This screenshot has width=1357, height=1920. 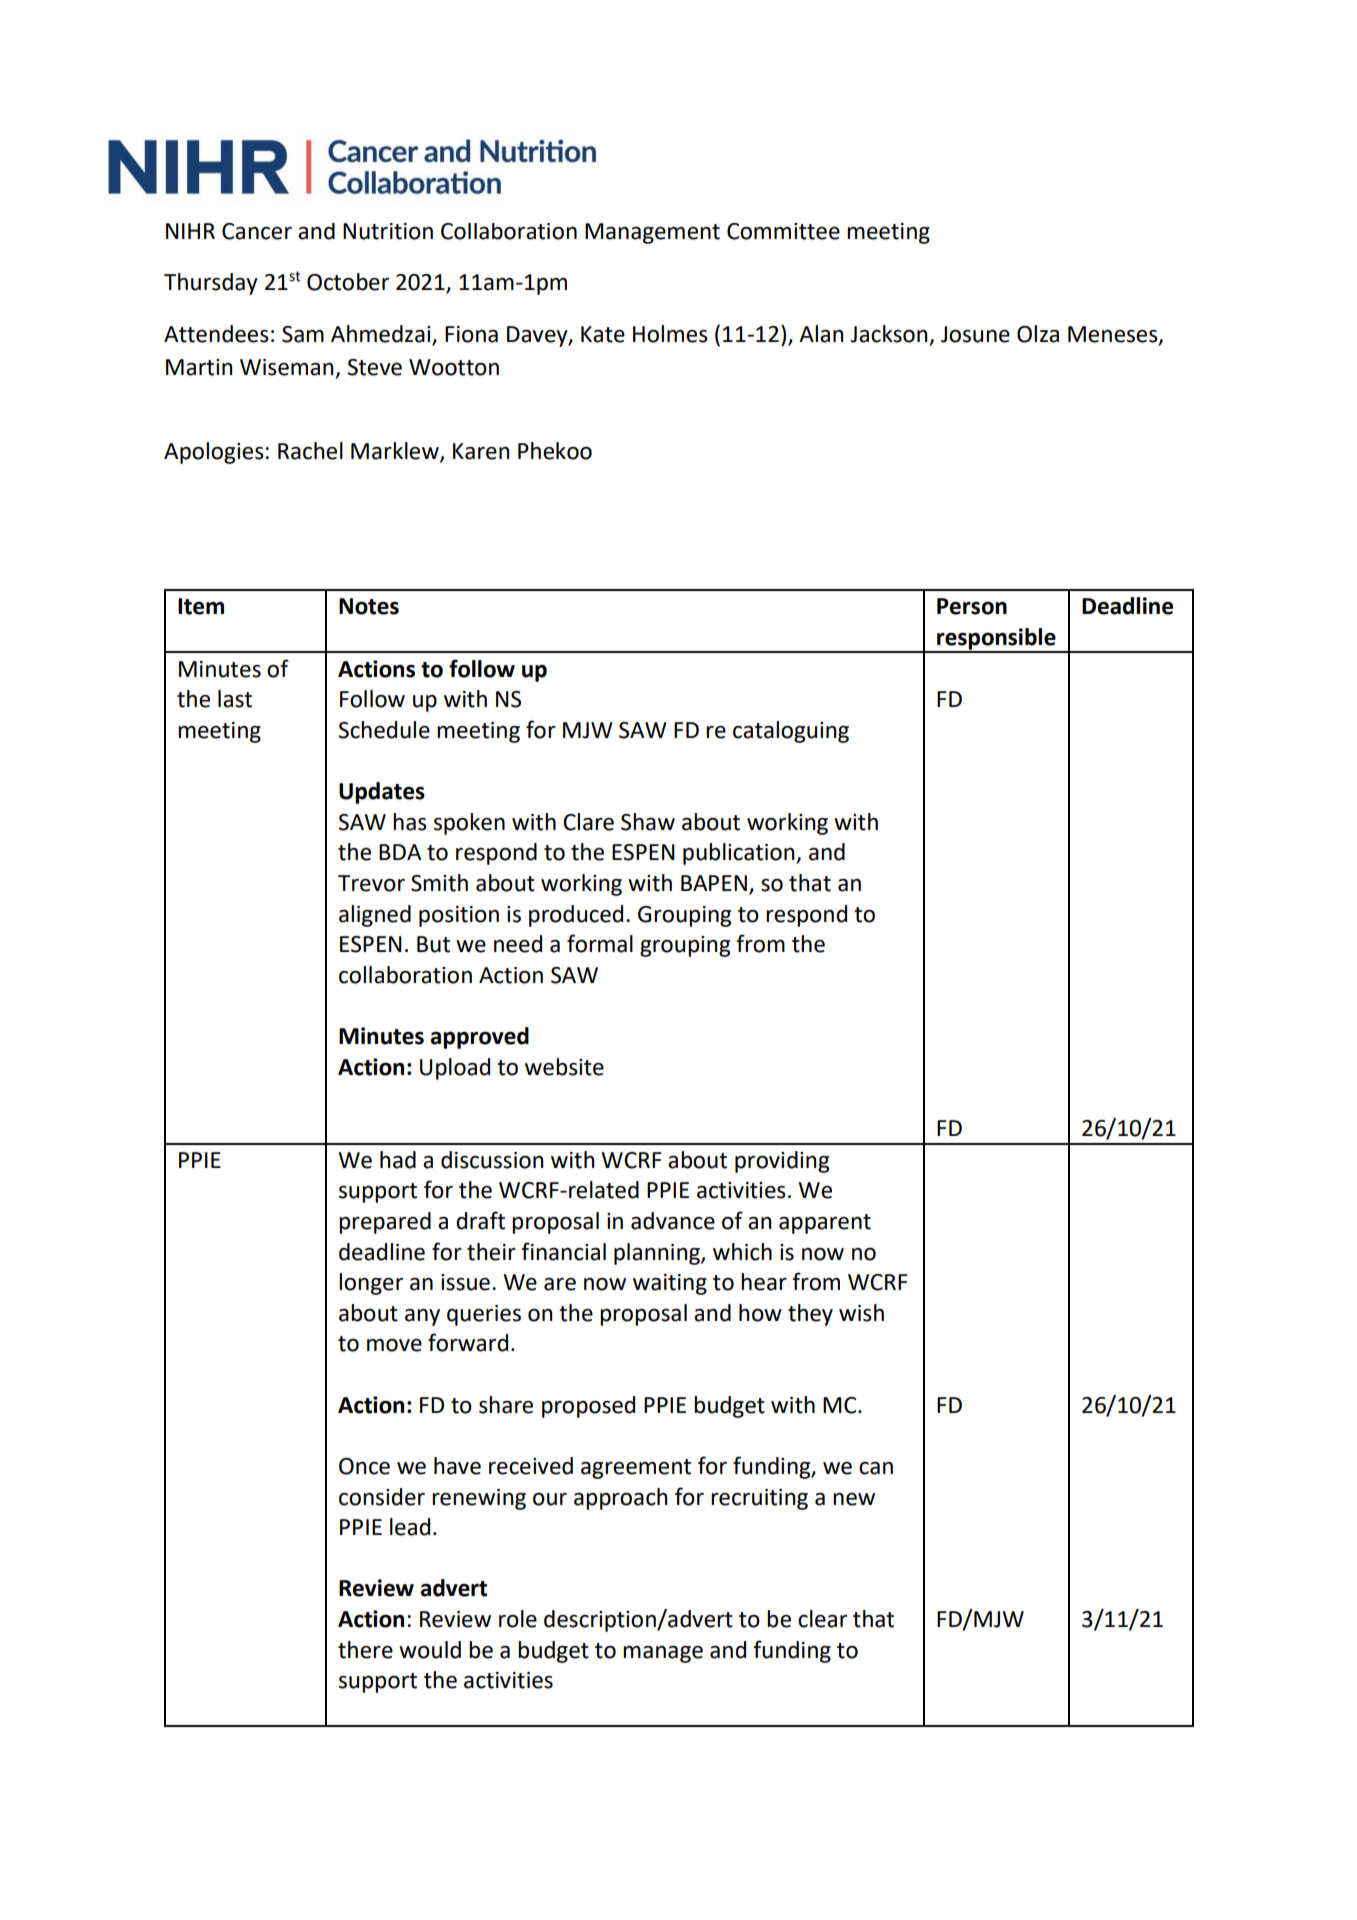 What do you see at coordinates (603, 334) in the screenshot?
I see `Kate` at bounding box center [603, 334].
